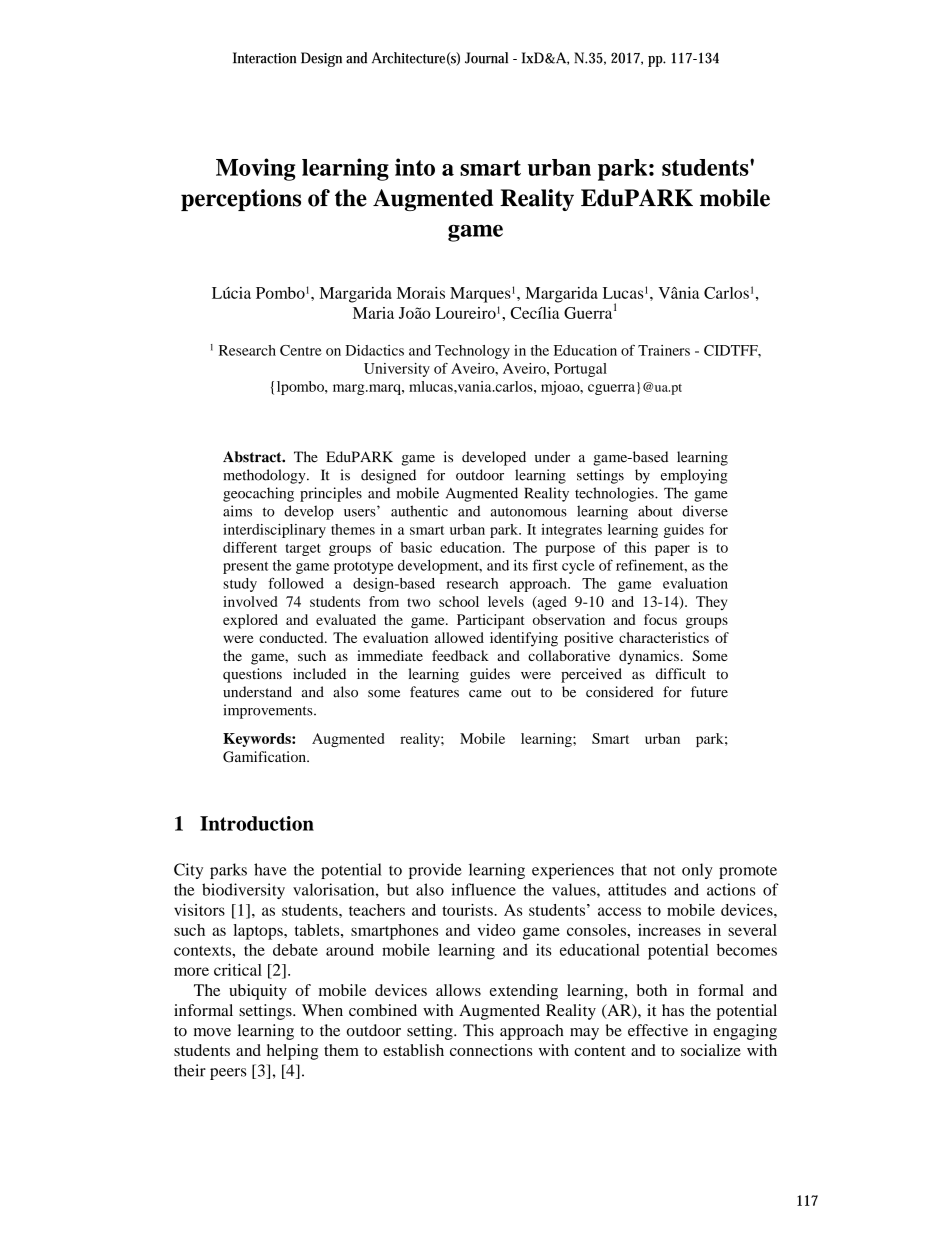  Describe the element at coordinates (486, 58) in the screenshot. I see `Journal` at that location.
